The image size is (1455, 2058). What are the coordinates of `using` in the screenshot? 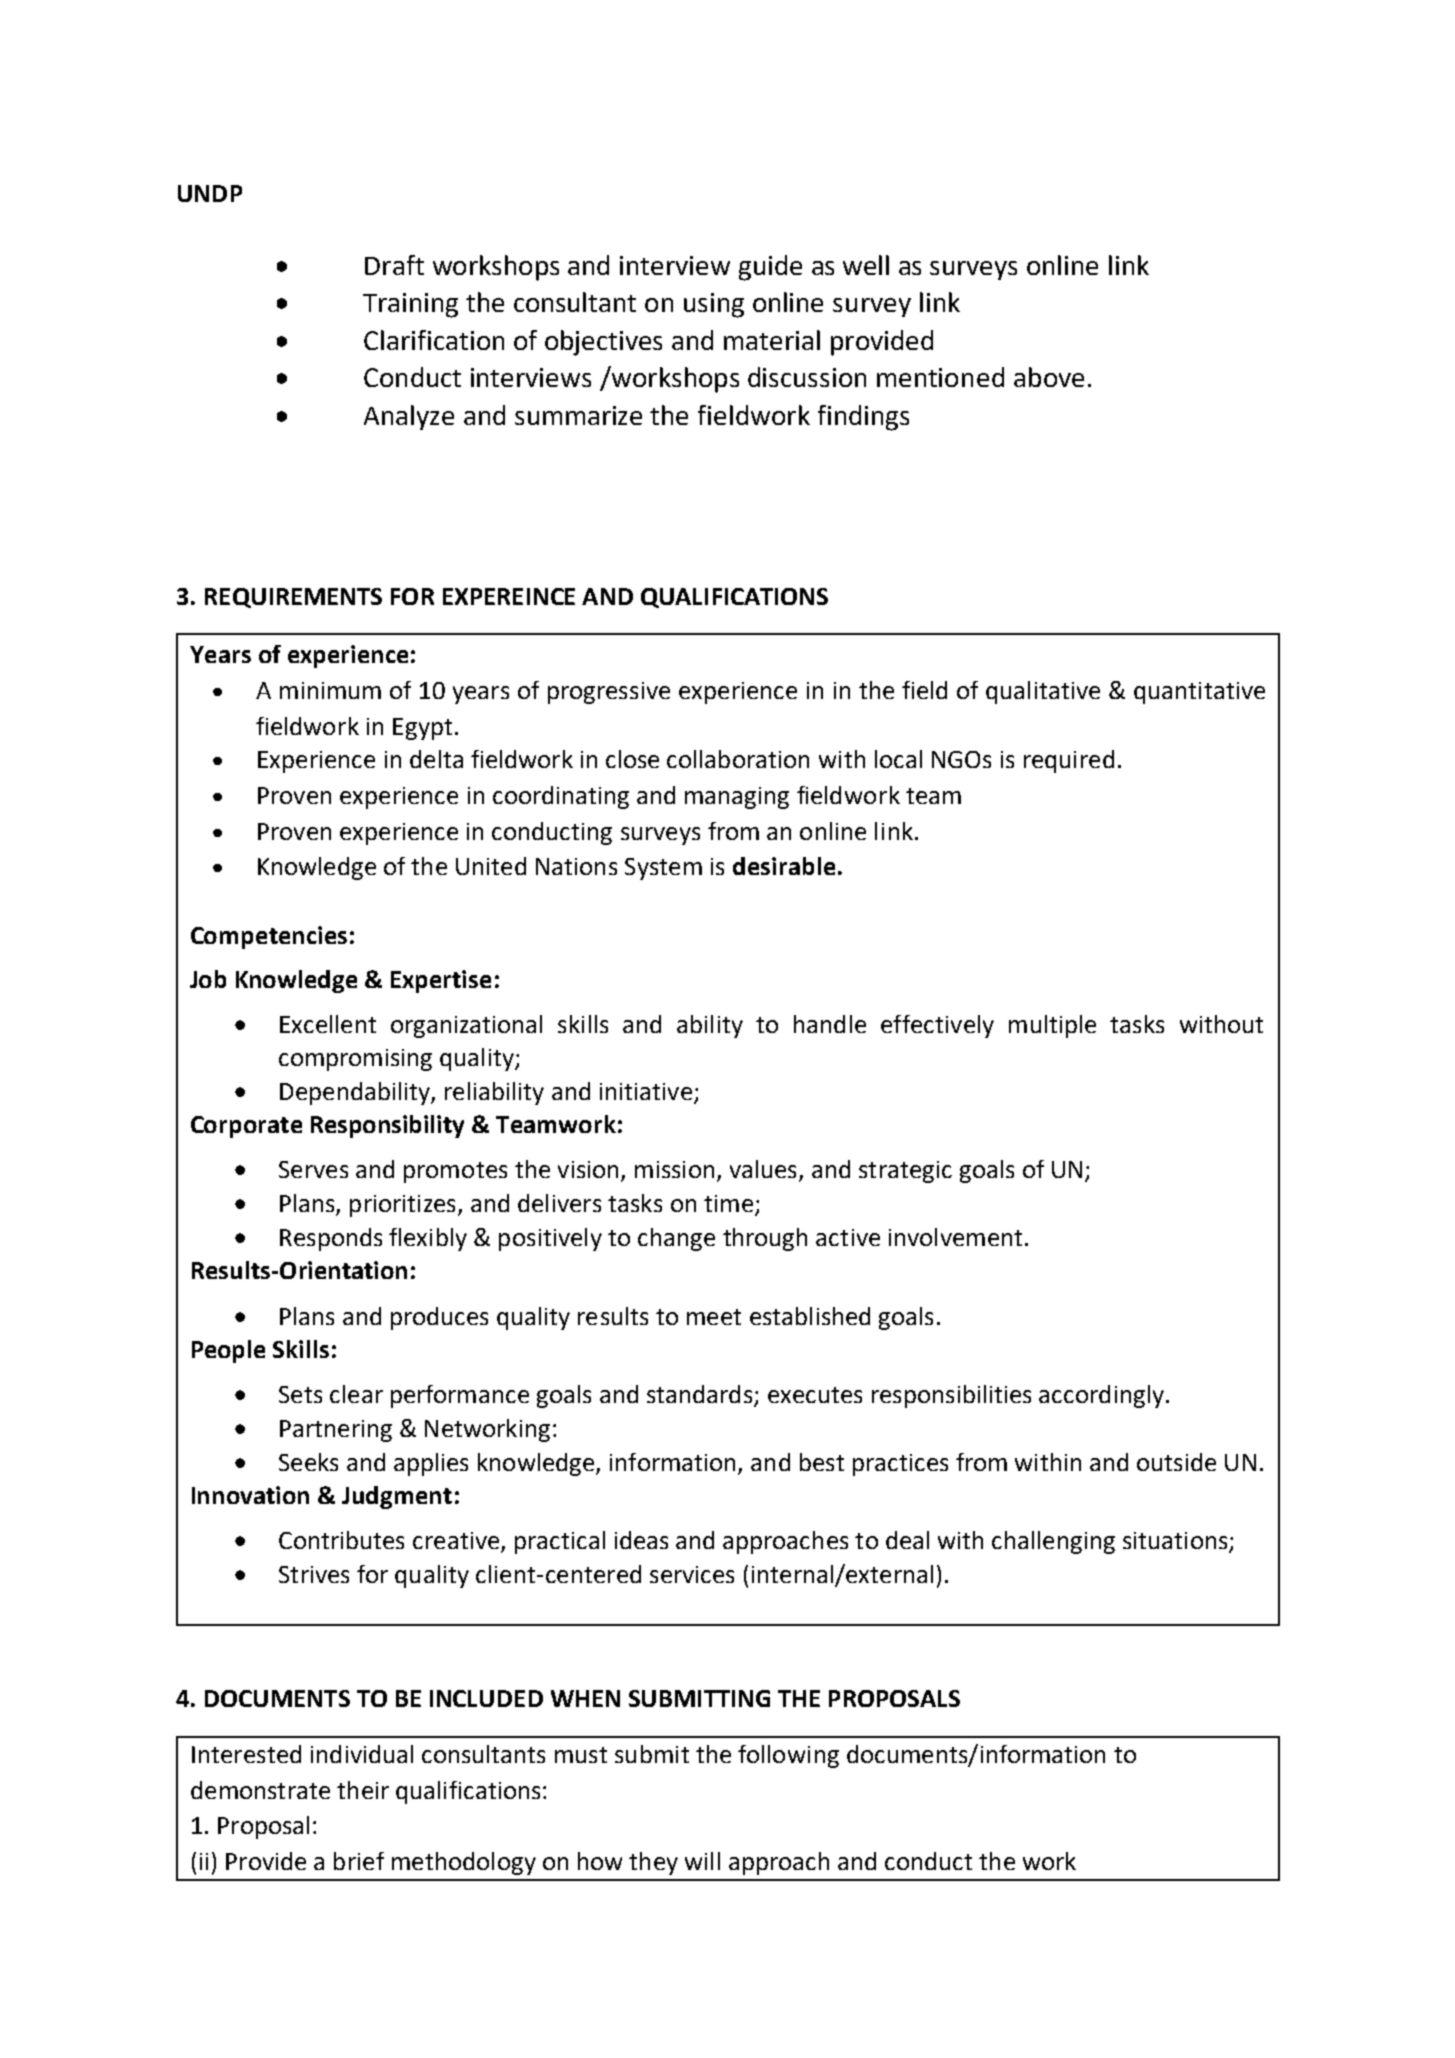 It's located at (714, 305).
